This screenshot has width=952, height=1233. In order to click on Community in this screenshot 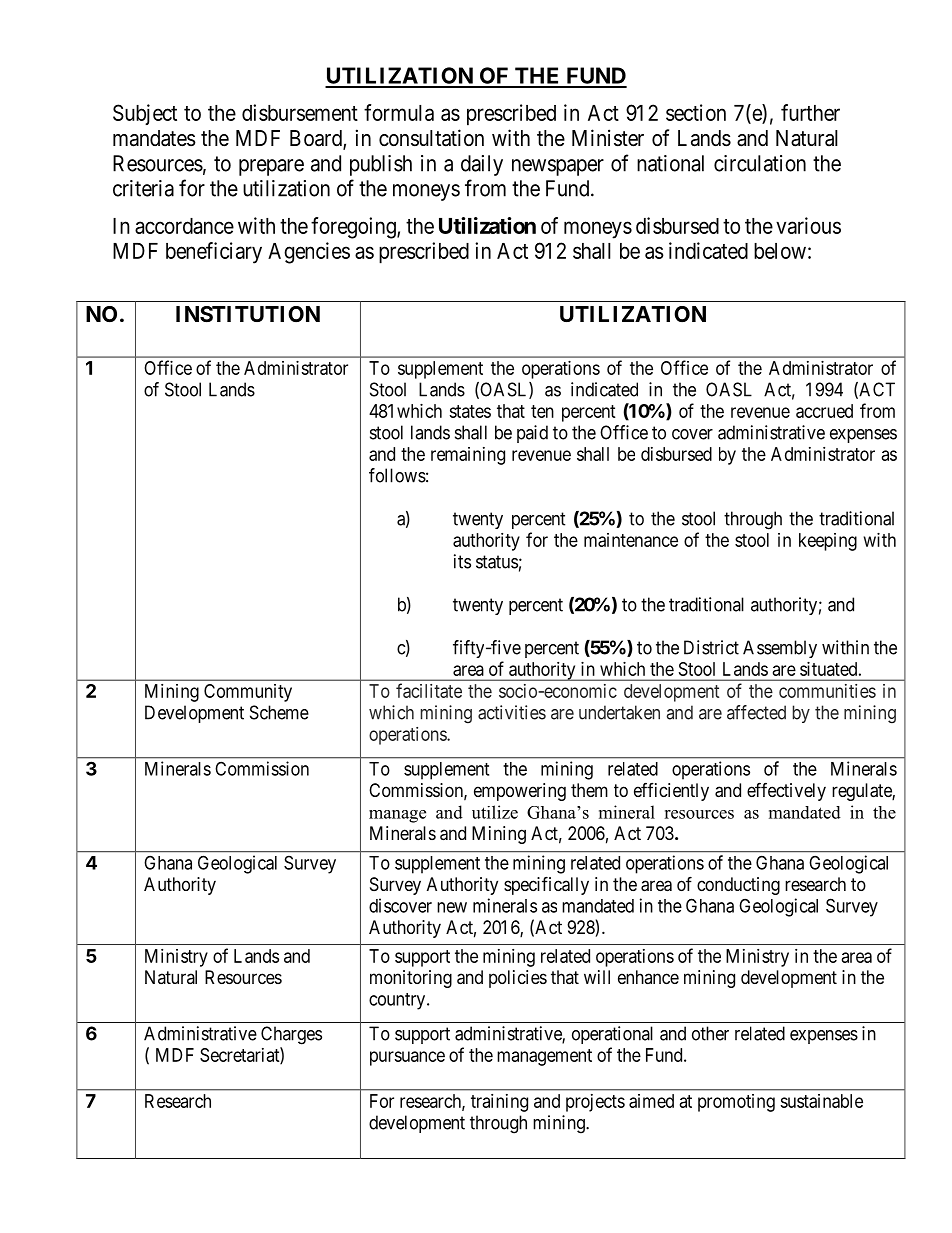, I will do `click(248, 693)`.
